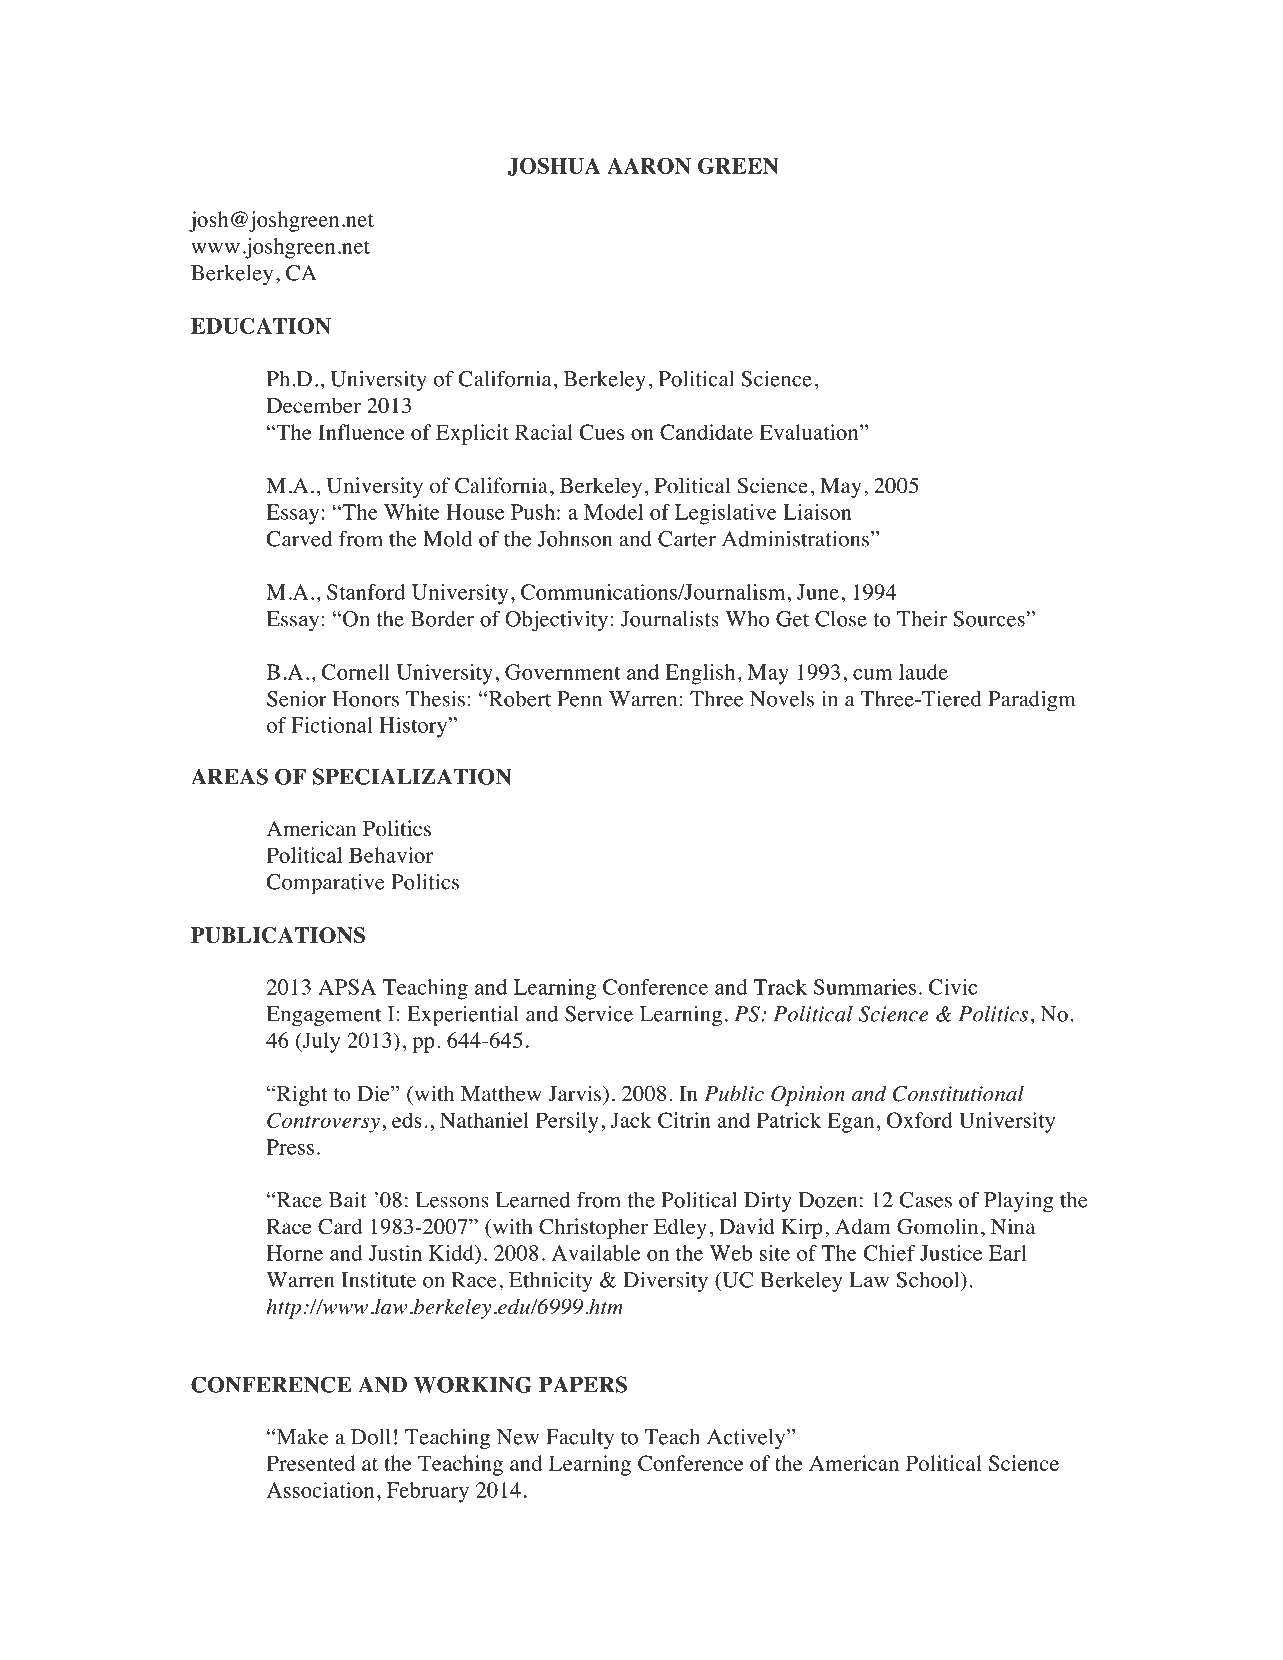  What do you see at coordinates (649, 166) in the page?
I see `AARON` at bounding box center [649, 166].
